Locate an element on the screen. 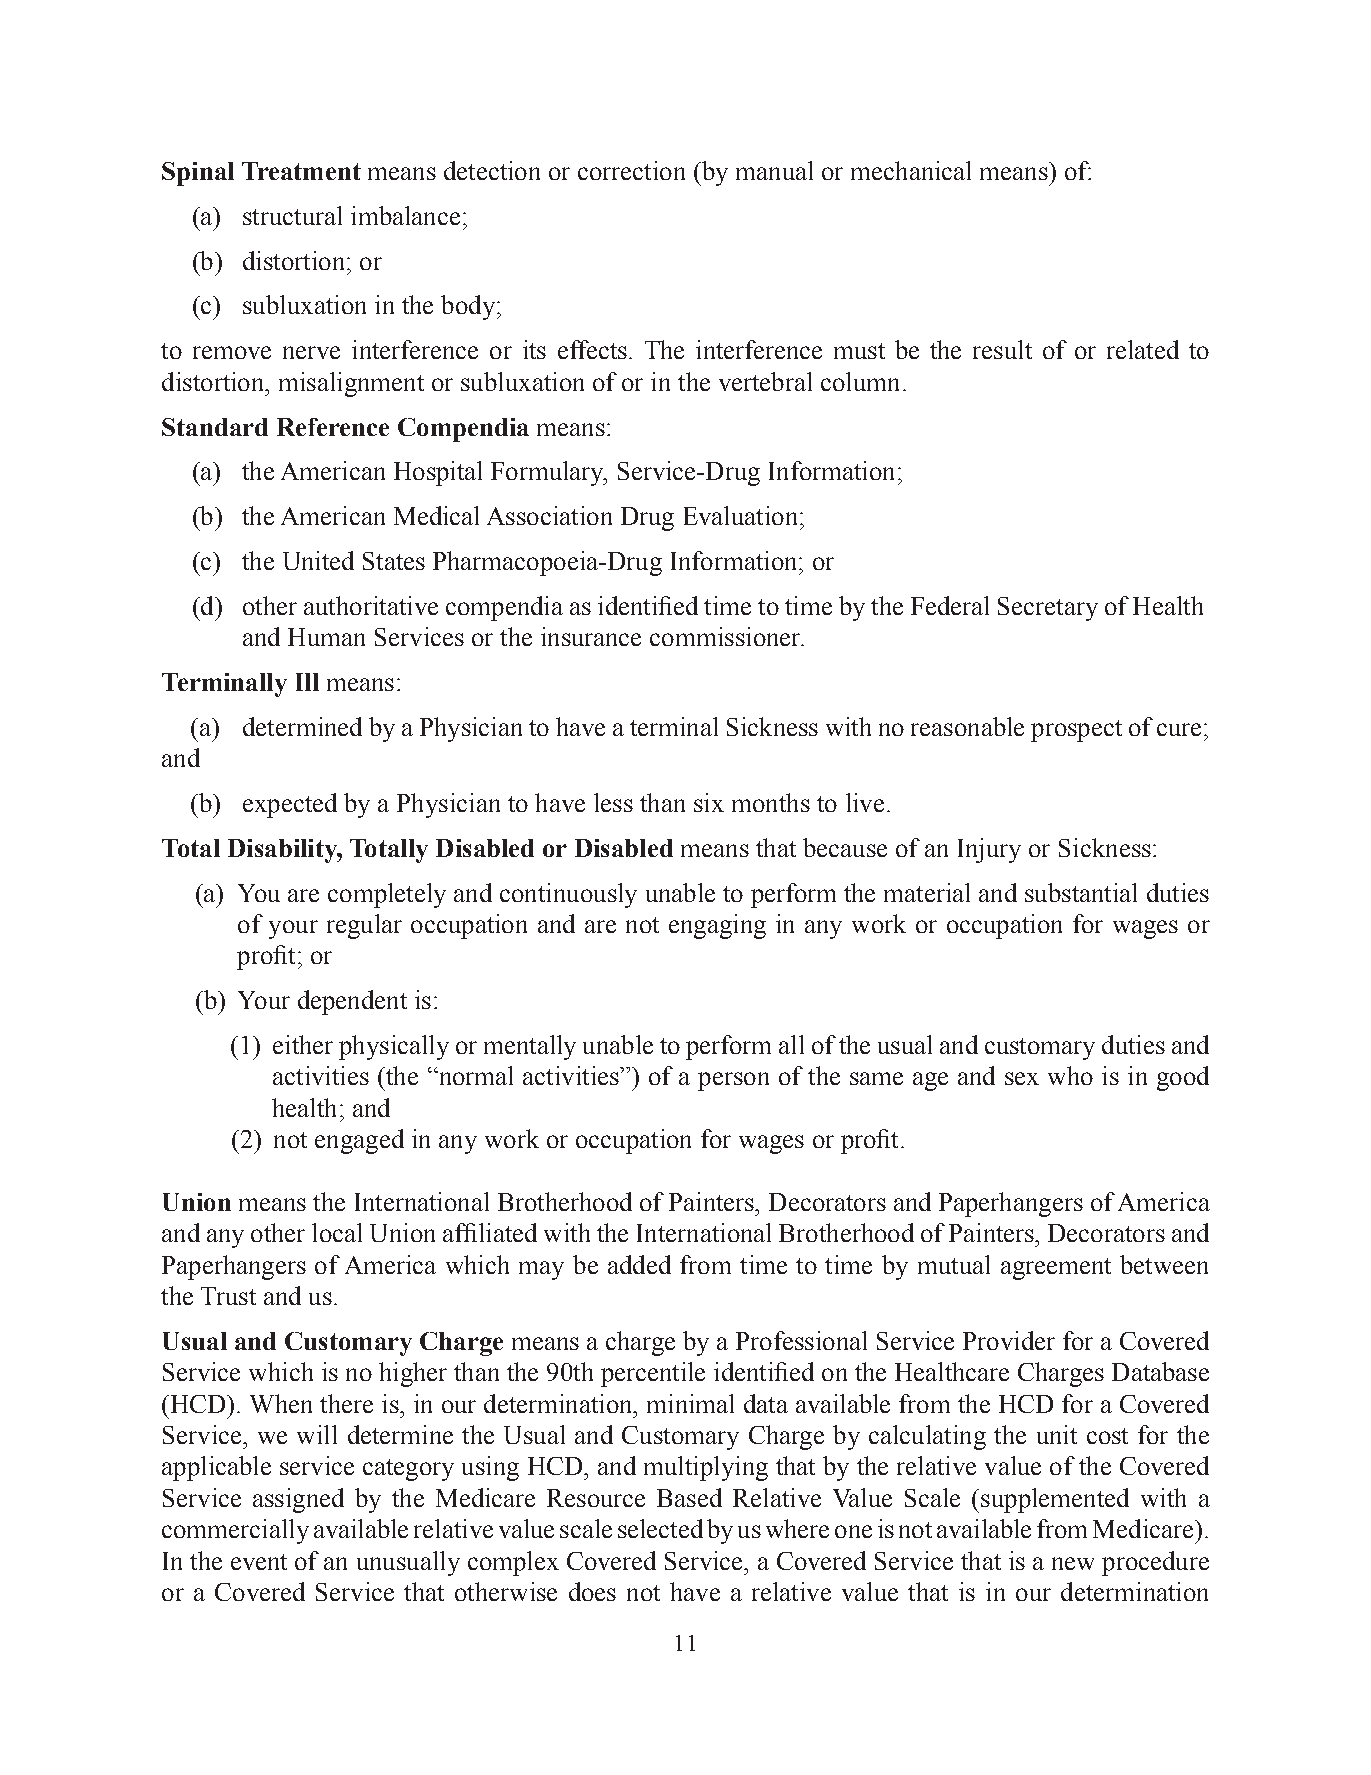 The image size is (1371, 1775). selected is located at coordinates (660, 1528).
